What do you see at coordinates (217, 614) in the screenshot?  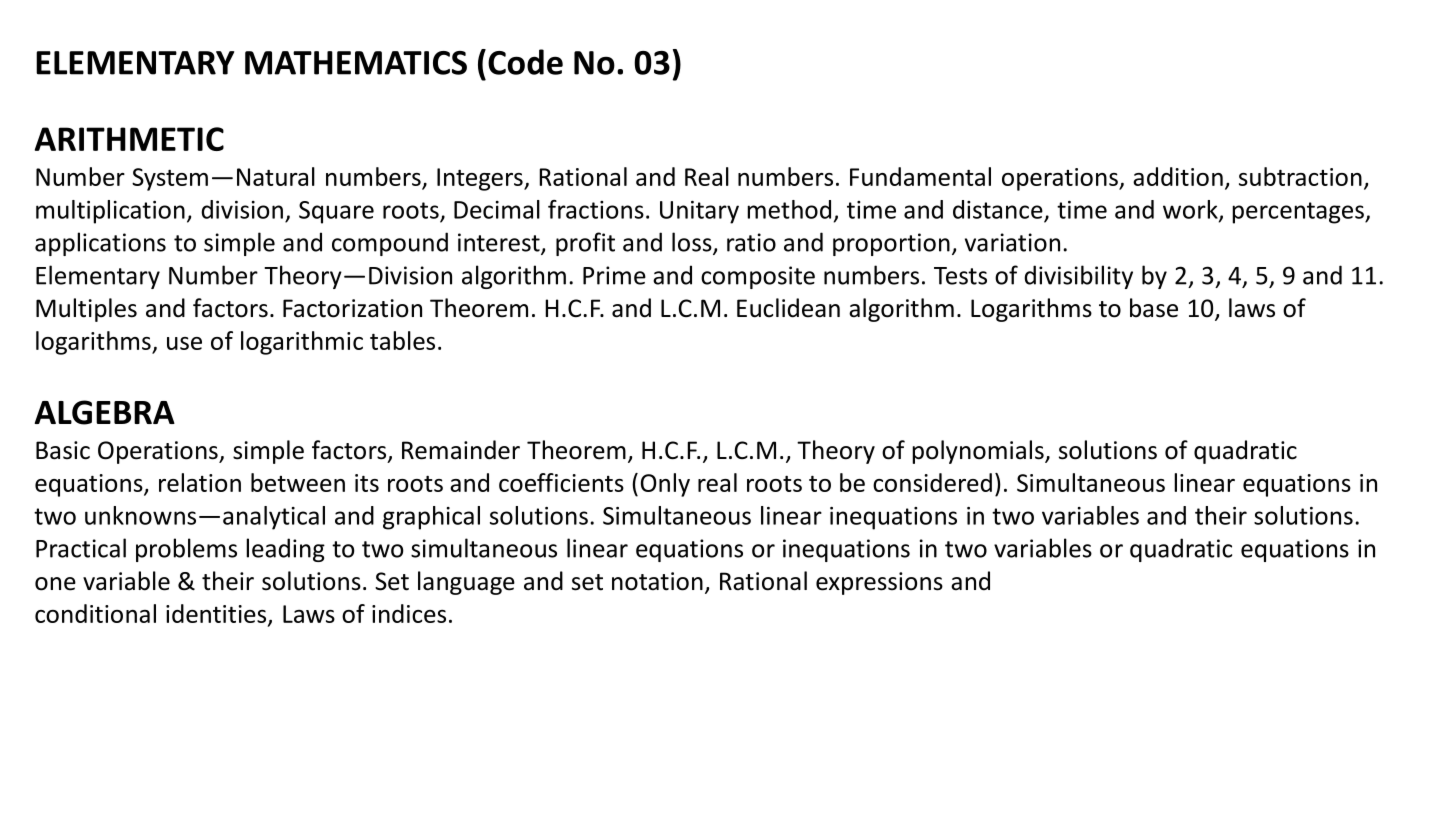 I see `identities` at bounding box center [217, 614].
